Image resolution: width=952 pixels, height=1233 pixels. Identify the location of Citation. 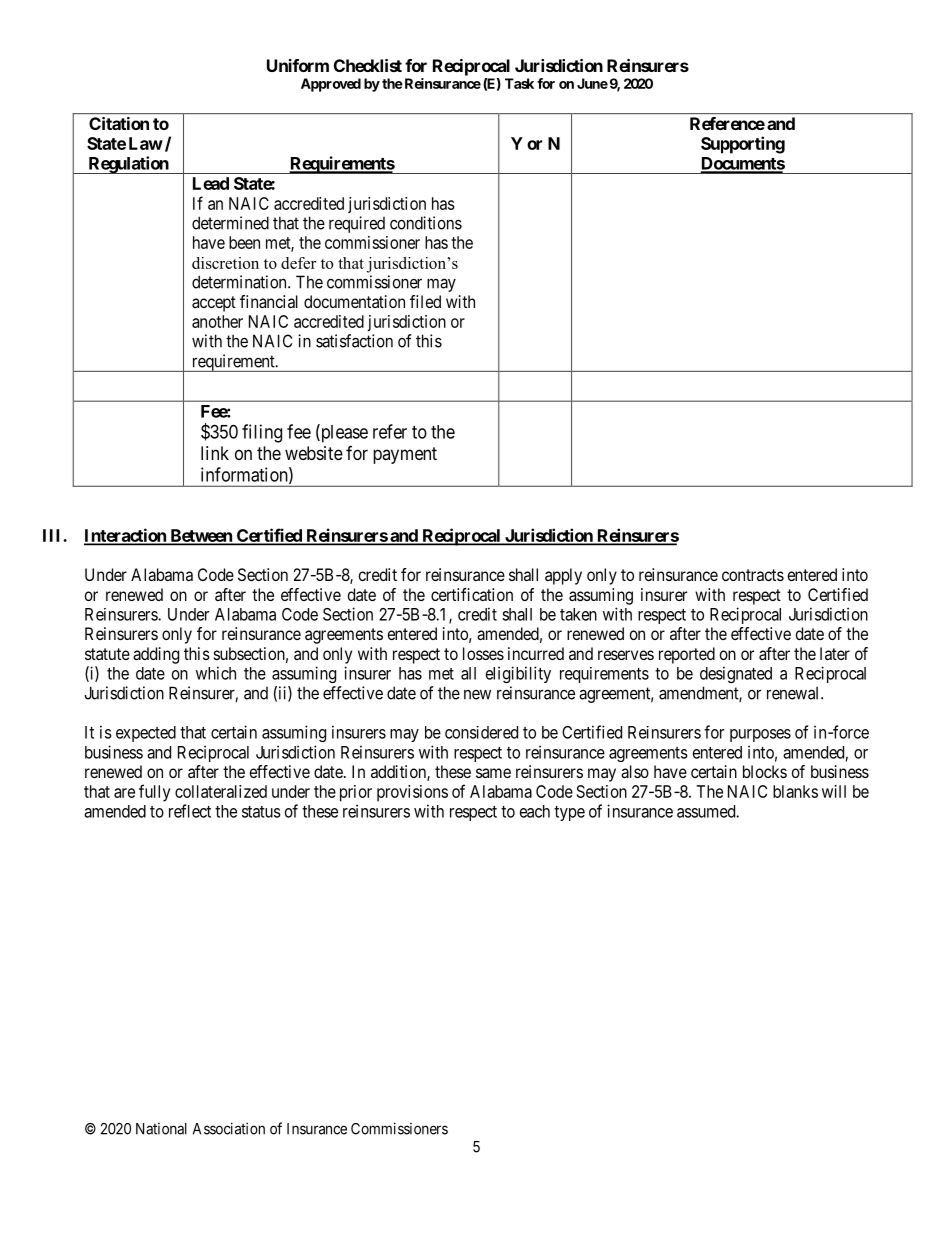
(119, 123).
